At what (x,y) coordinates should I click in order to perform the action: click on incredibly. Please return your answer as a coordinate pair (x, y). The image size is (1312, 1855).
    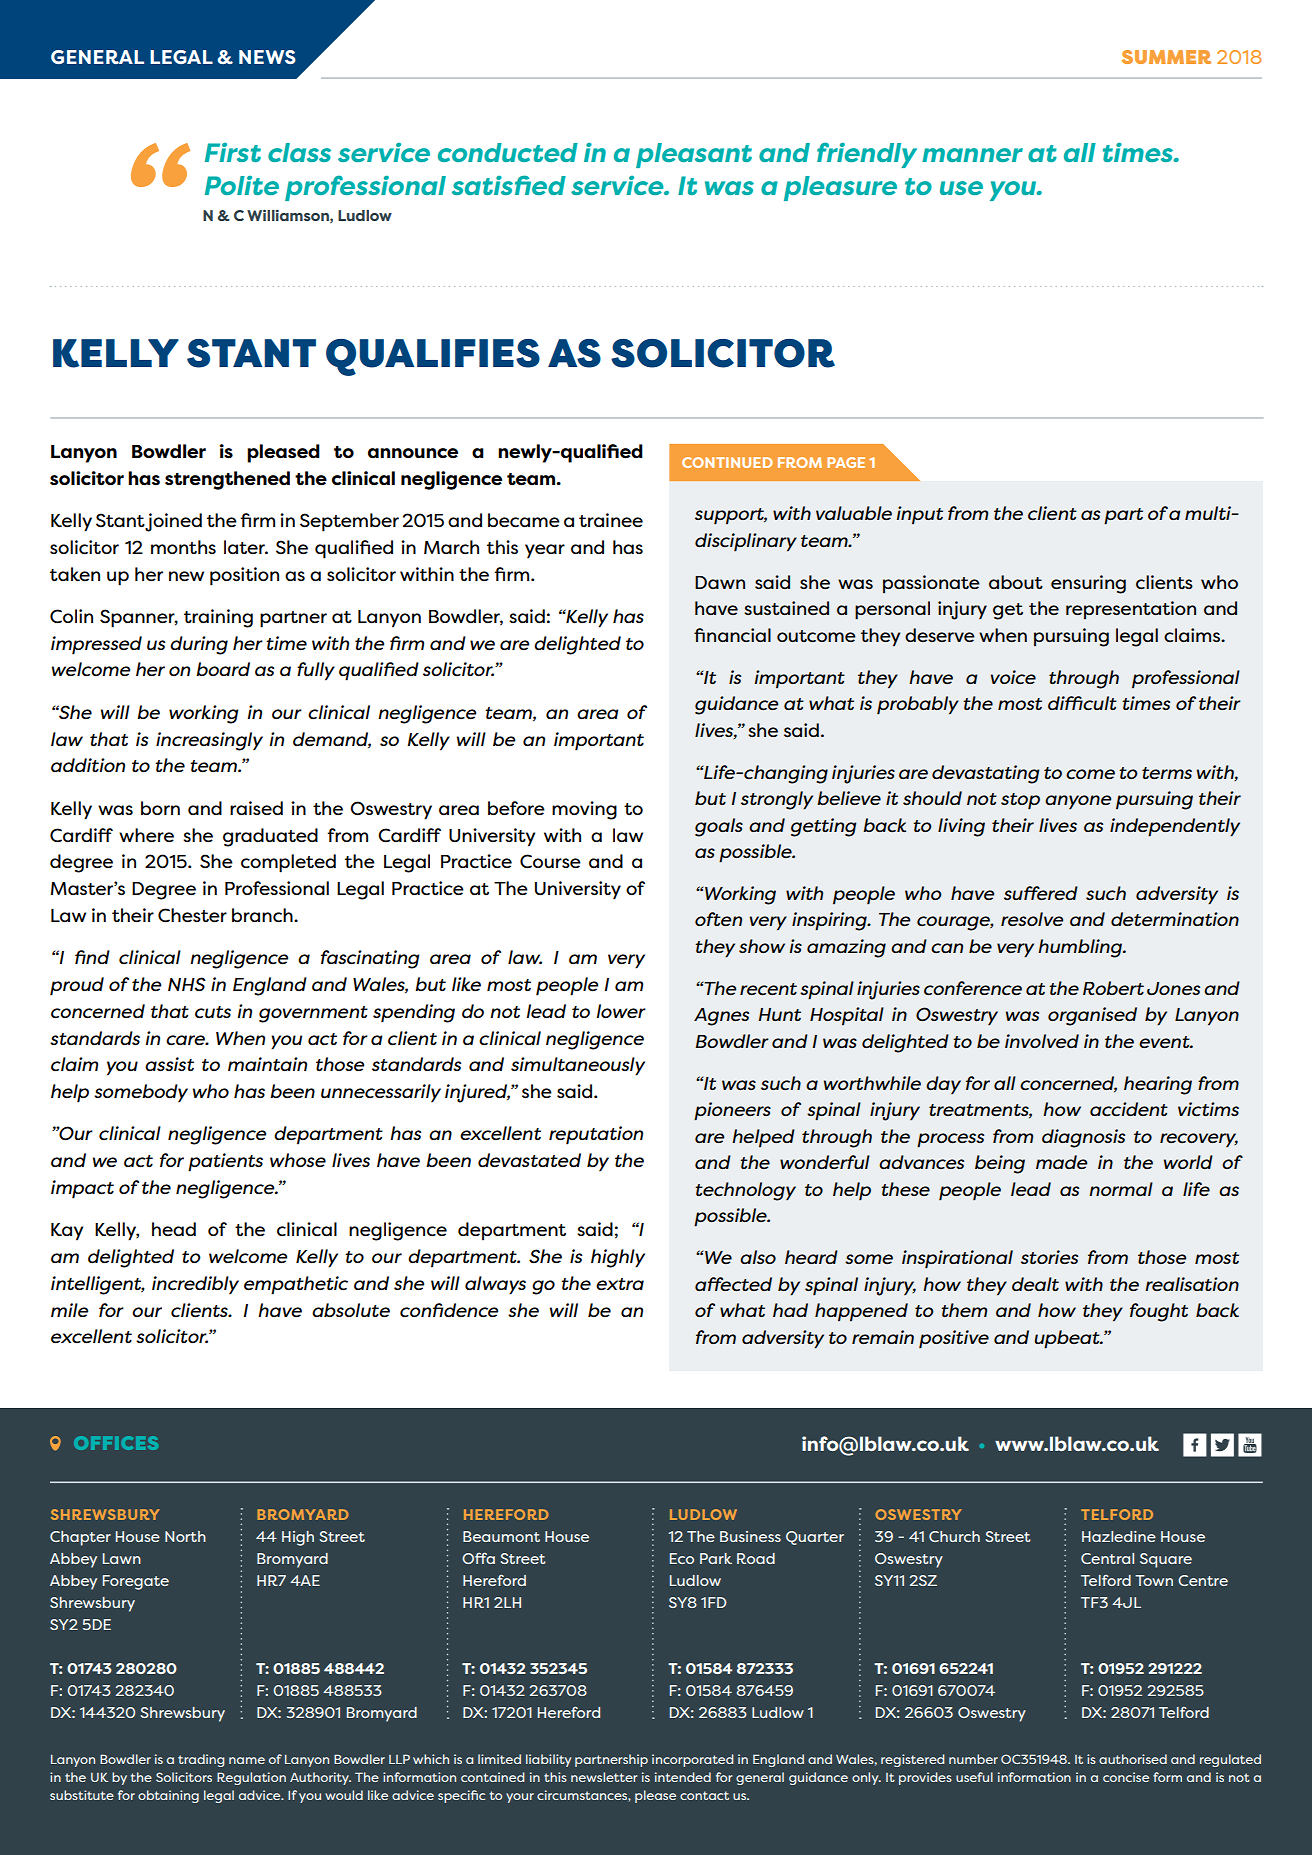
    Looking at the image, I should click on (195, 1285).
